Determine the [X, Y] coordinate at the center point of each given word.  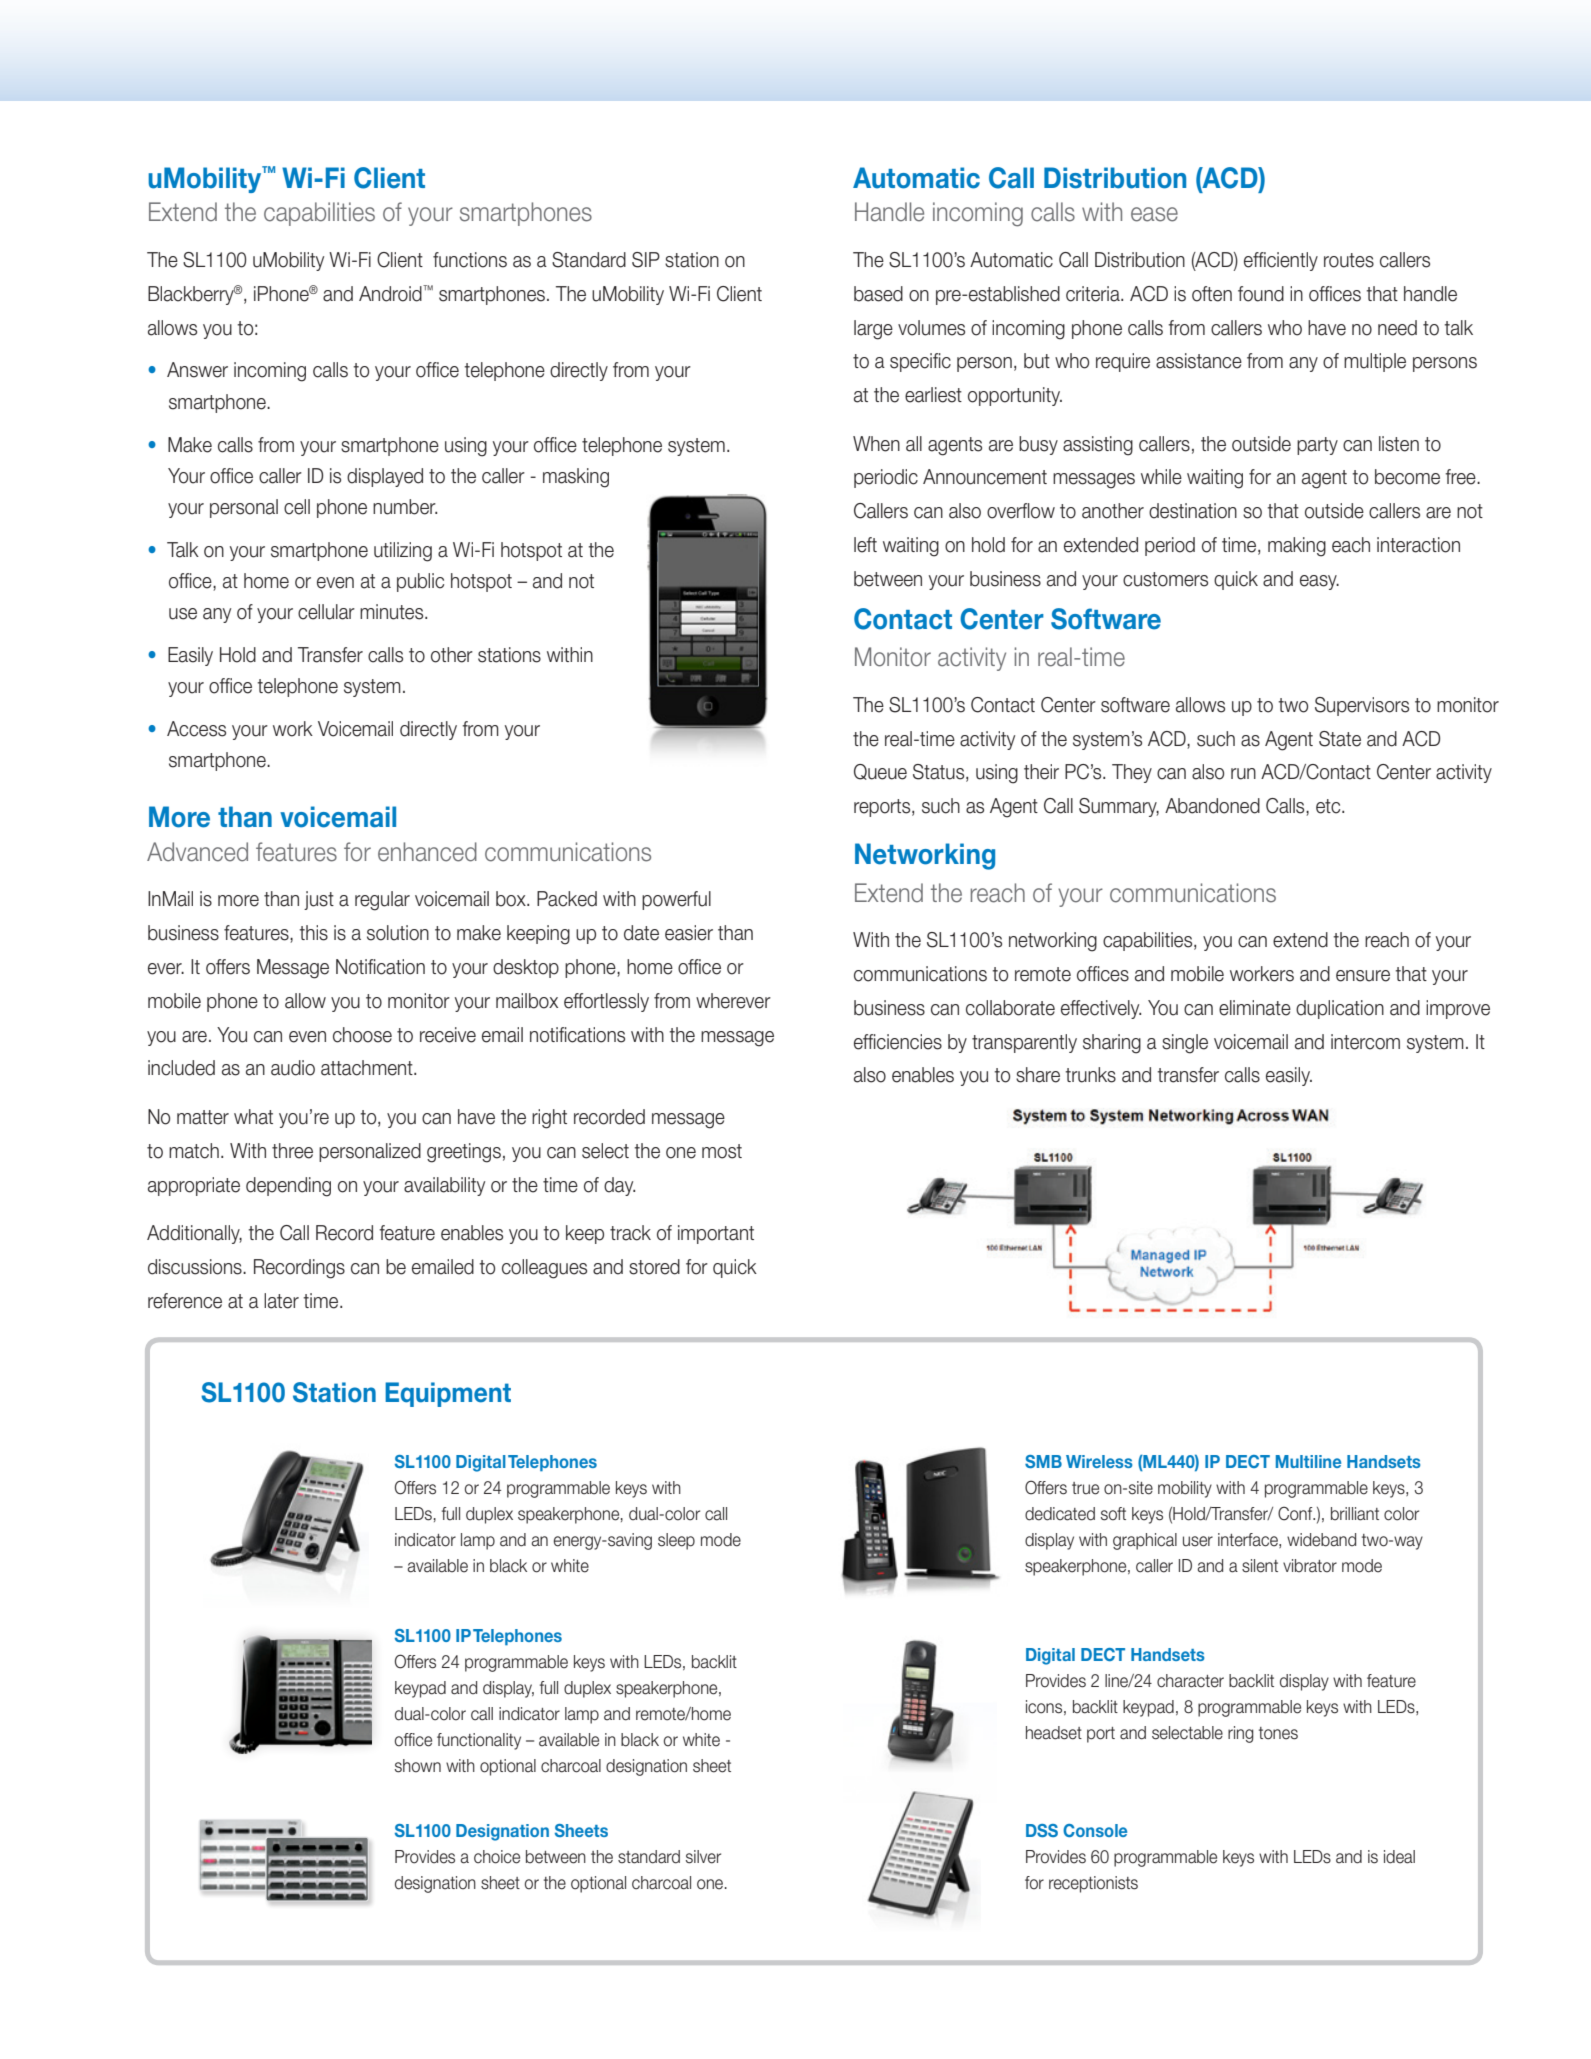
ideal [1399, 1857]
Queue [880, 772]
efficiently [1281, 261]
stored [654, 1267]
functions [470, 260]
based [878, 294]
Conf [1296, 1513]
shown [418, 1766]
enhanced [427, 852]
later [281, 1301]
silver [703, 1857]
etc [1329, 806]
